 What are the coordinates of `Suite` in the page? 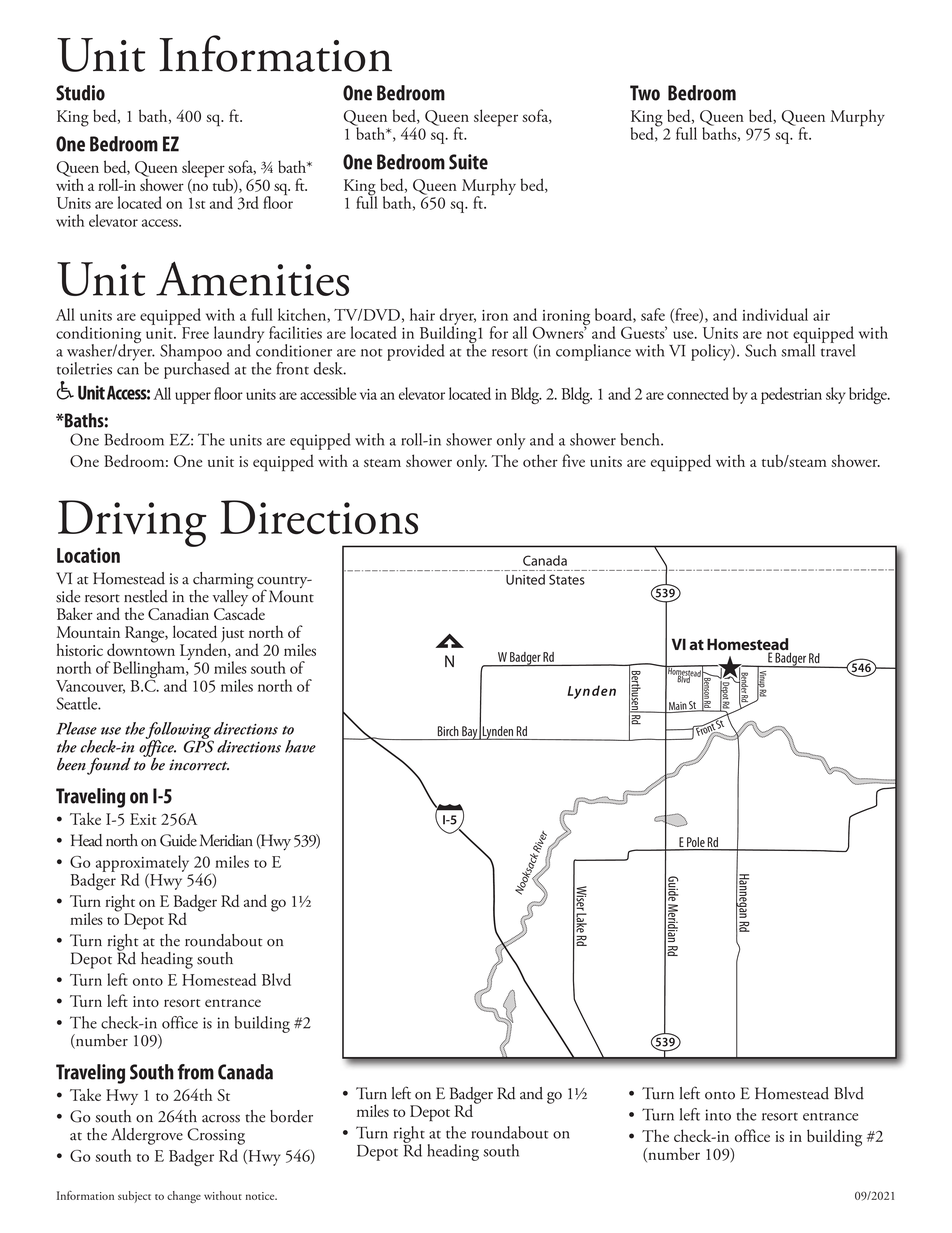 It's located at (468, 162).
